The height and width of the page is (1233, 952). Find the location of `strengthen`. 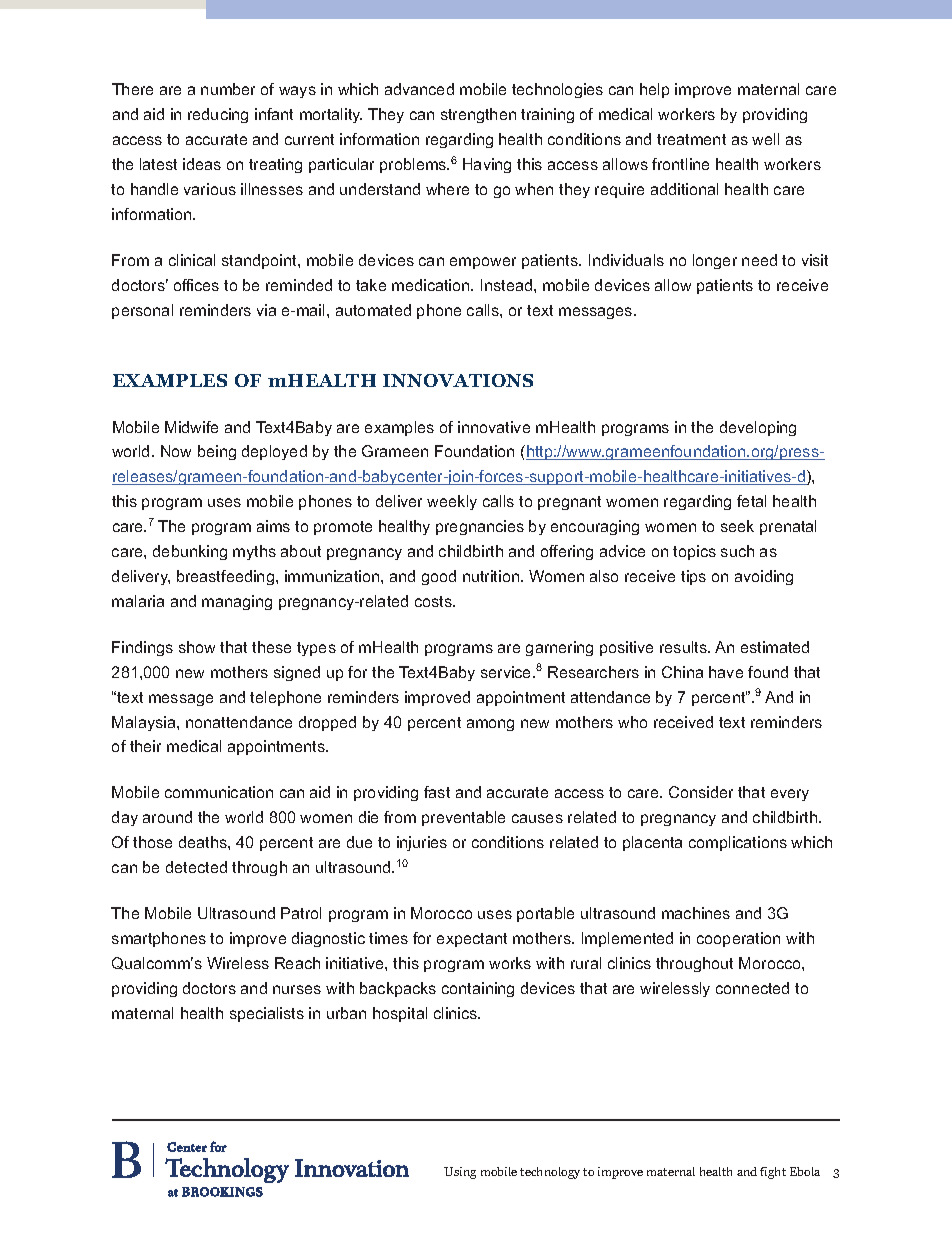

strengthen is located at coordinates (478, 115).
